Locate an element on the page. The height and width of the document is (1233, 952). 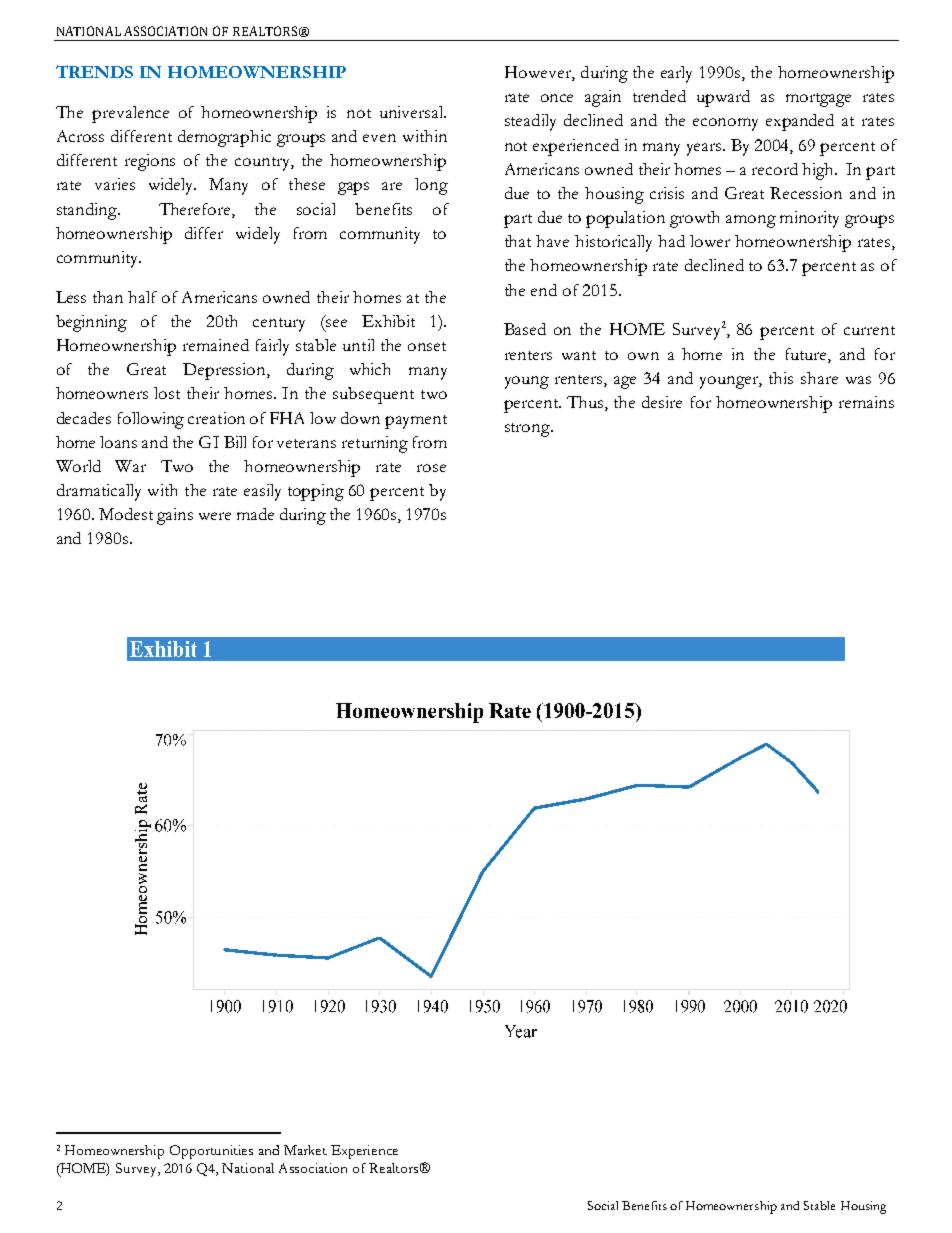
Opportunities is located at coordinates (211, 1152).
